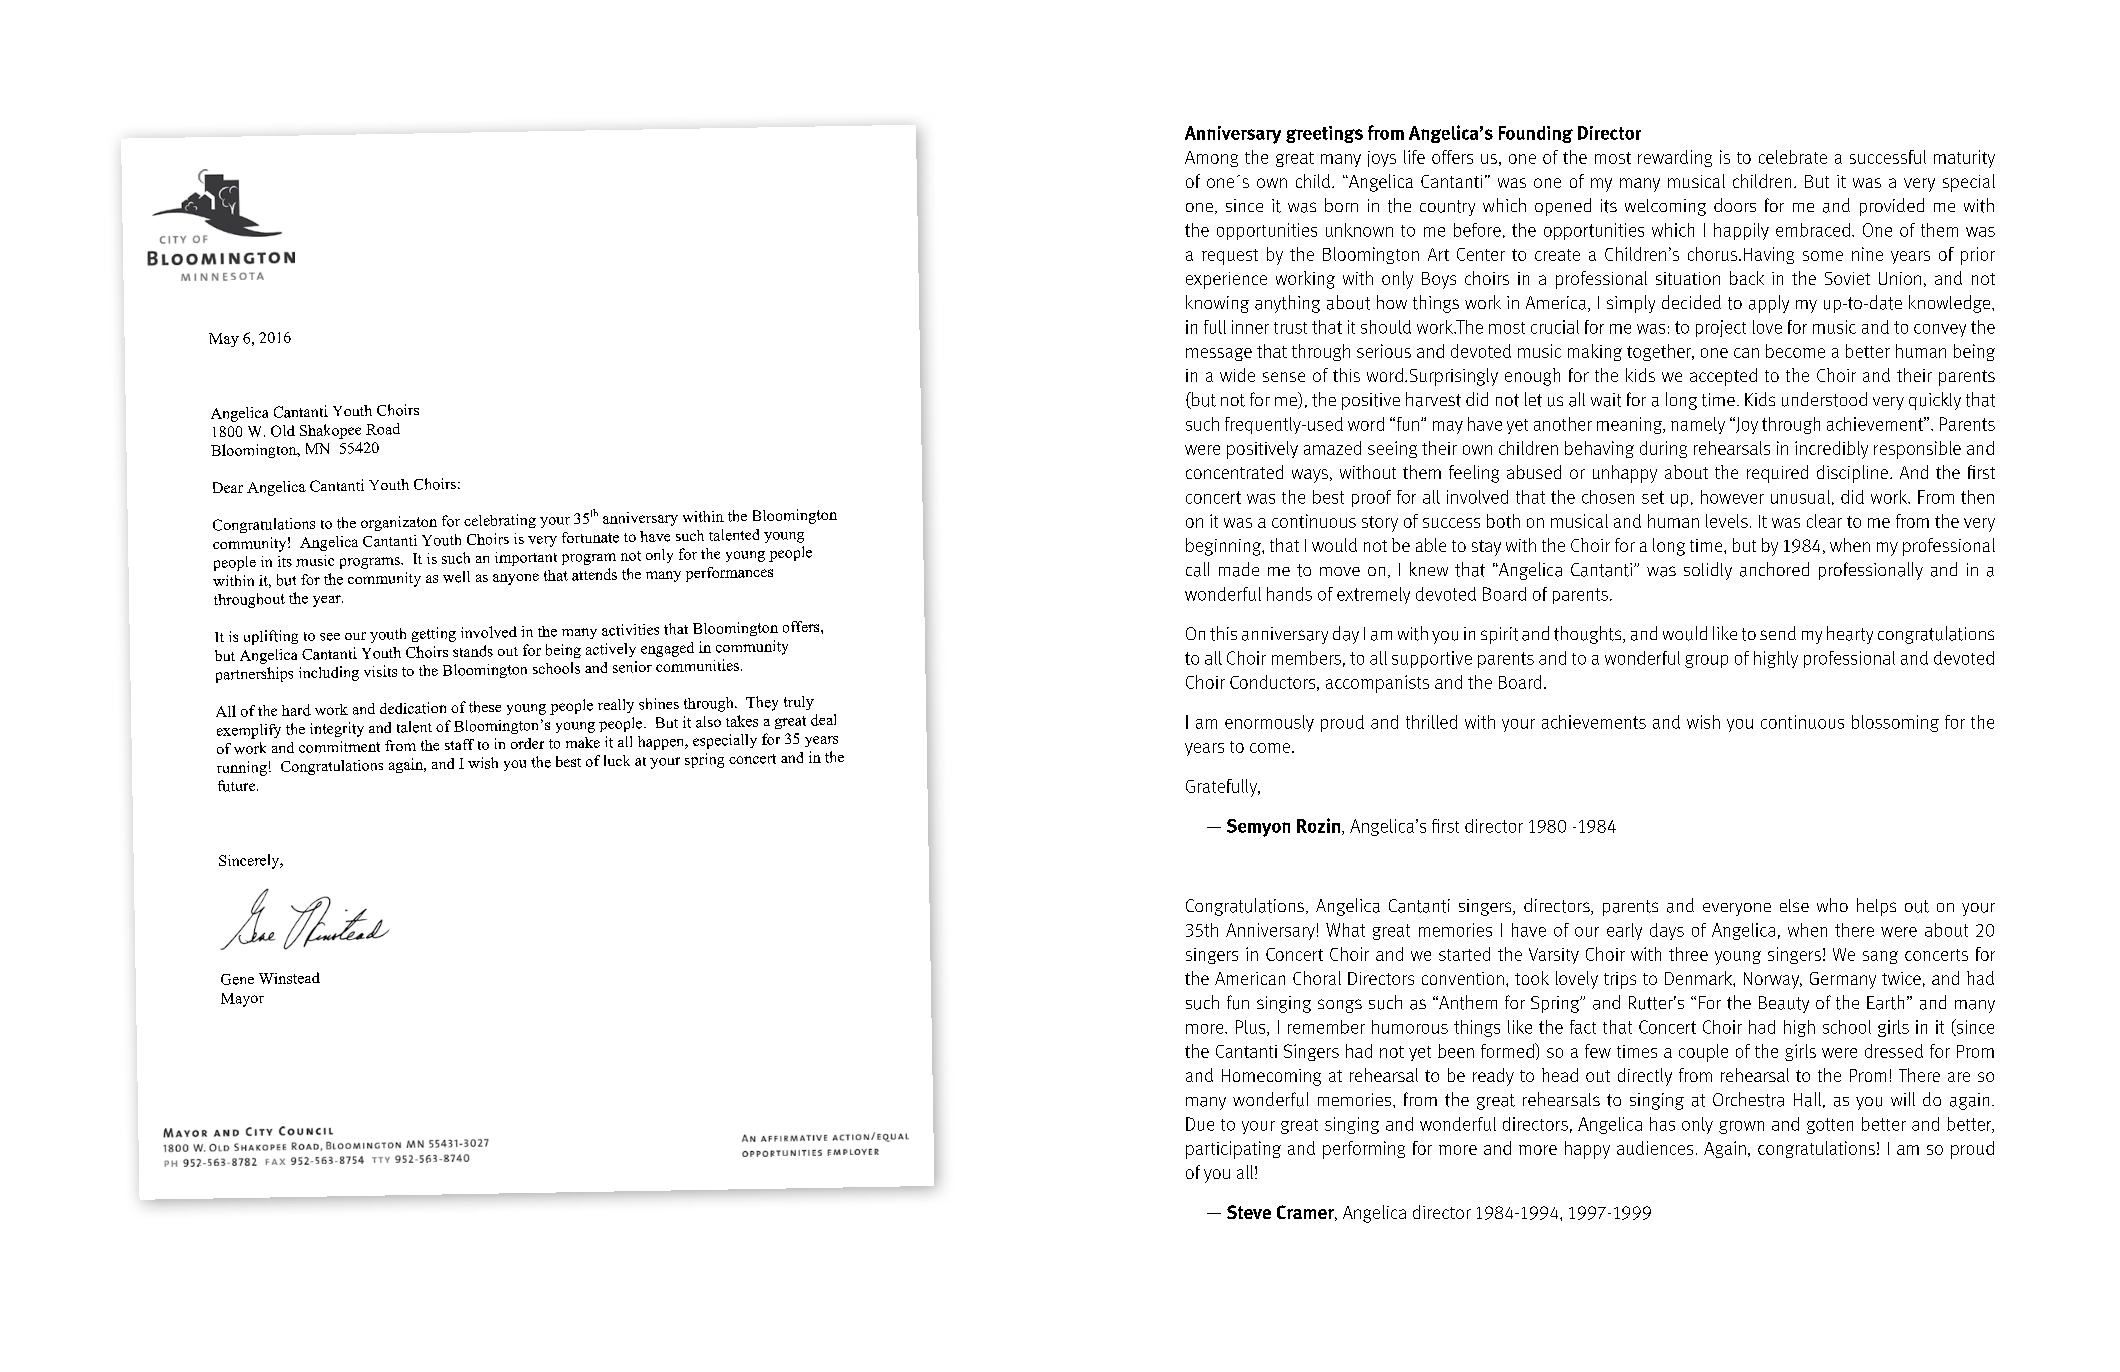 The height and width of the screenshot is (1372, 2120). Describe the element at coordinates (1324, 134) in the screenshot. I see `greetings` at that location.
